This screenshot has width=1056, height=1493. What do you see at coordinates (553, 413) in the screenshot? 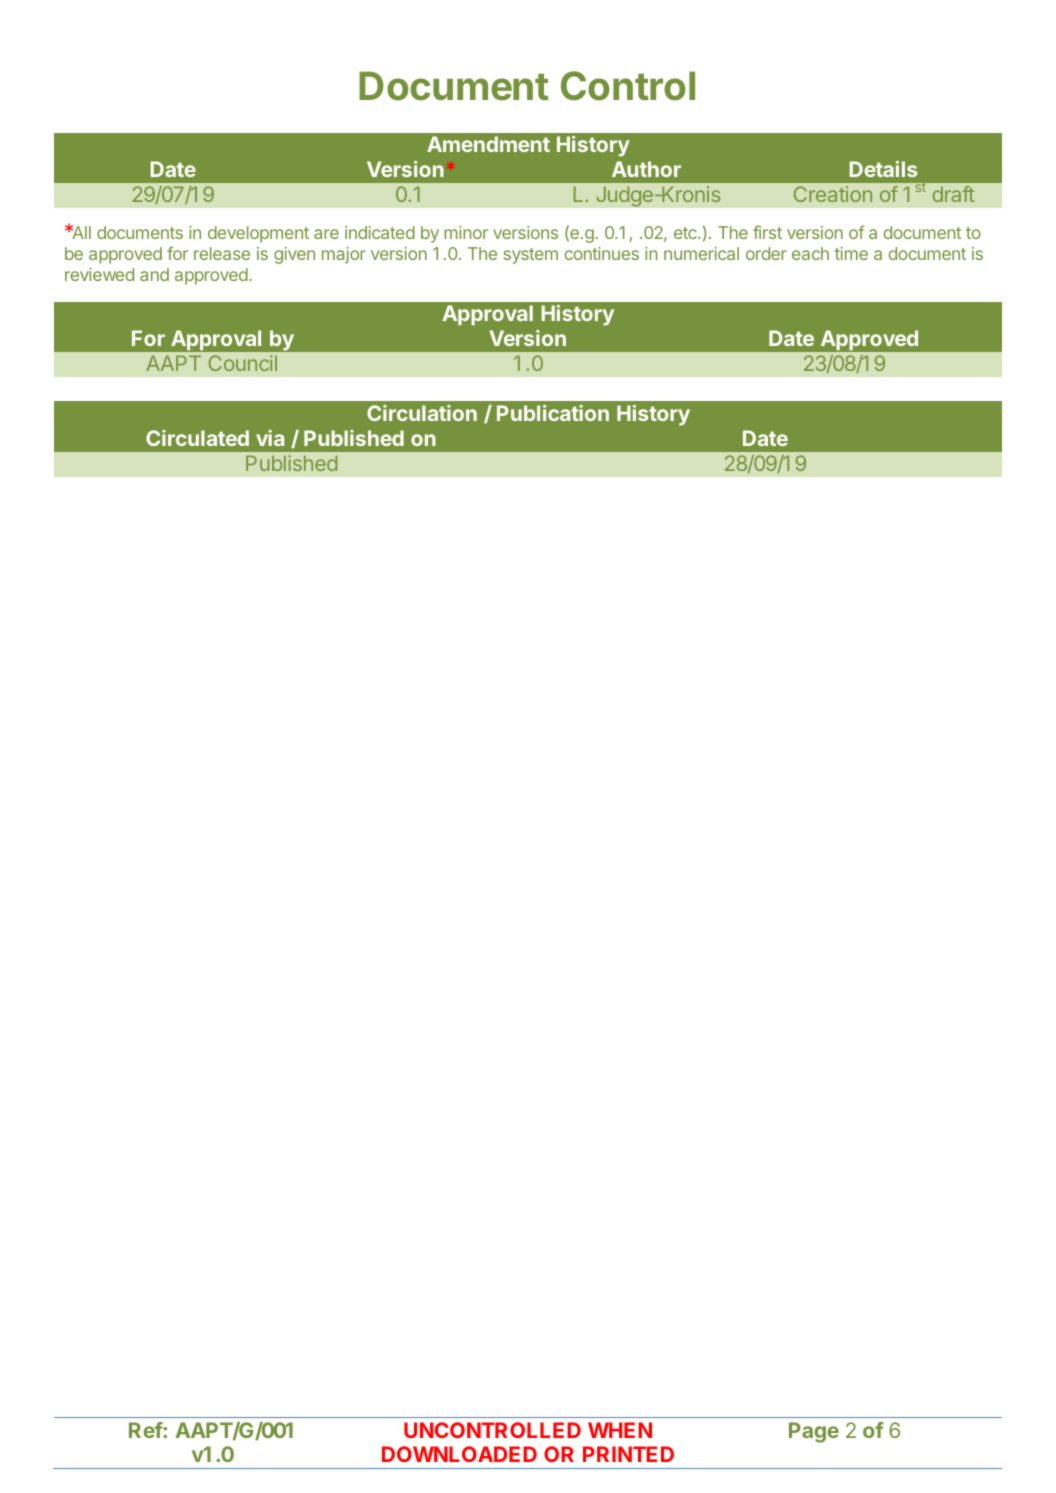
I see `Publication` at bounding box center [553, 413].
